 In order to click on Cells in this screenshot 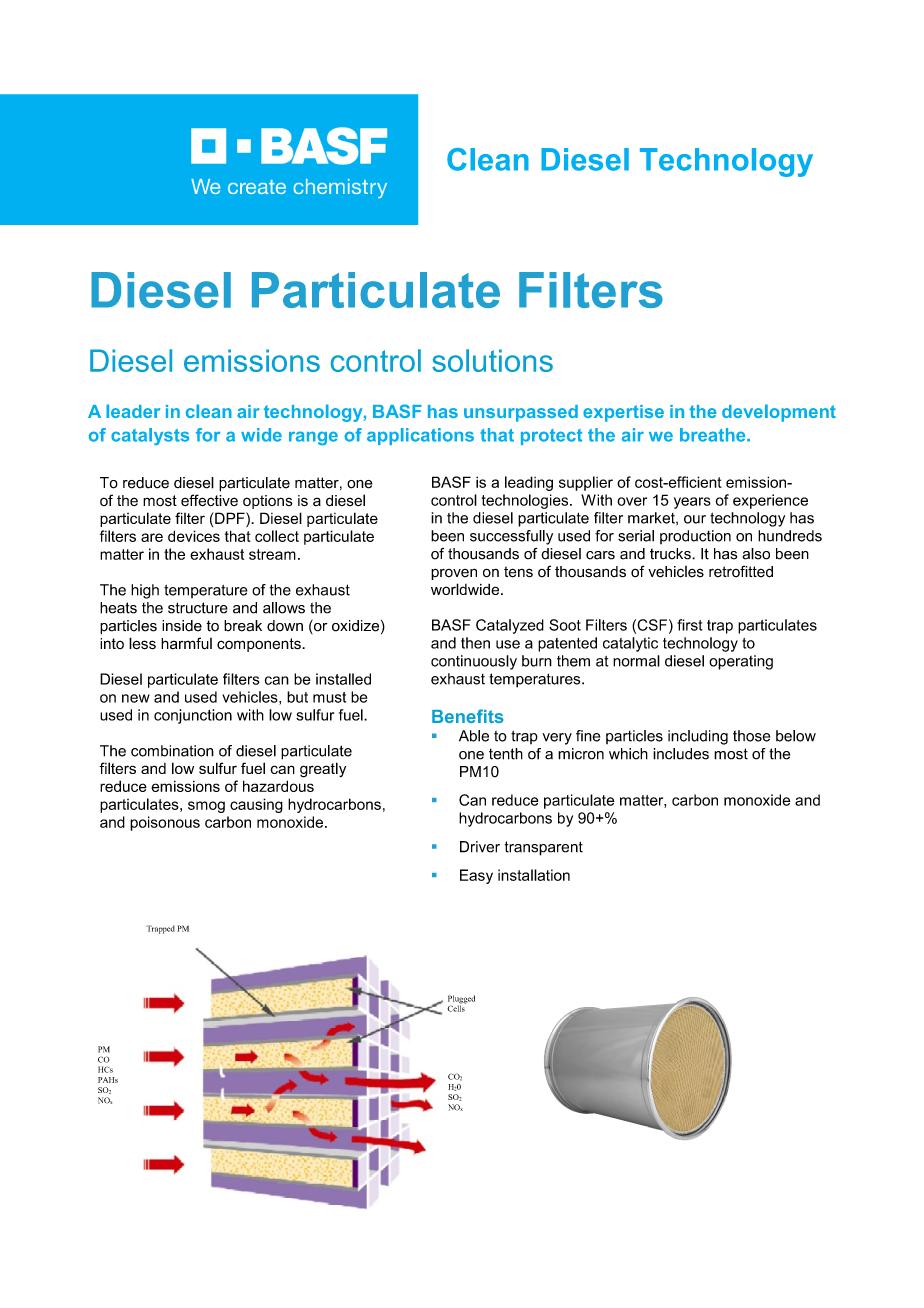, I will do `click(456, 1007)`.
